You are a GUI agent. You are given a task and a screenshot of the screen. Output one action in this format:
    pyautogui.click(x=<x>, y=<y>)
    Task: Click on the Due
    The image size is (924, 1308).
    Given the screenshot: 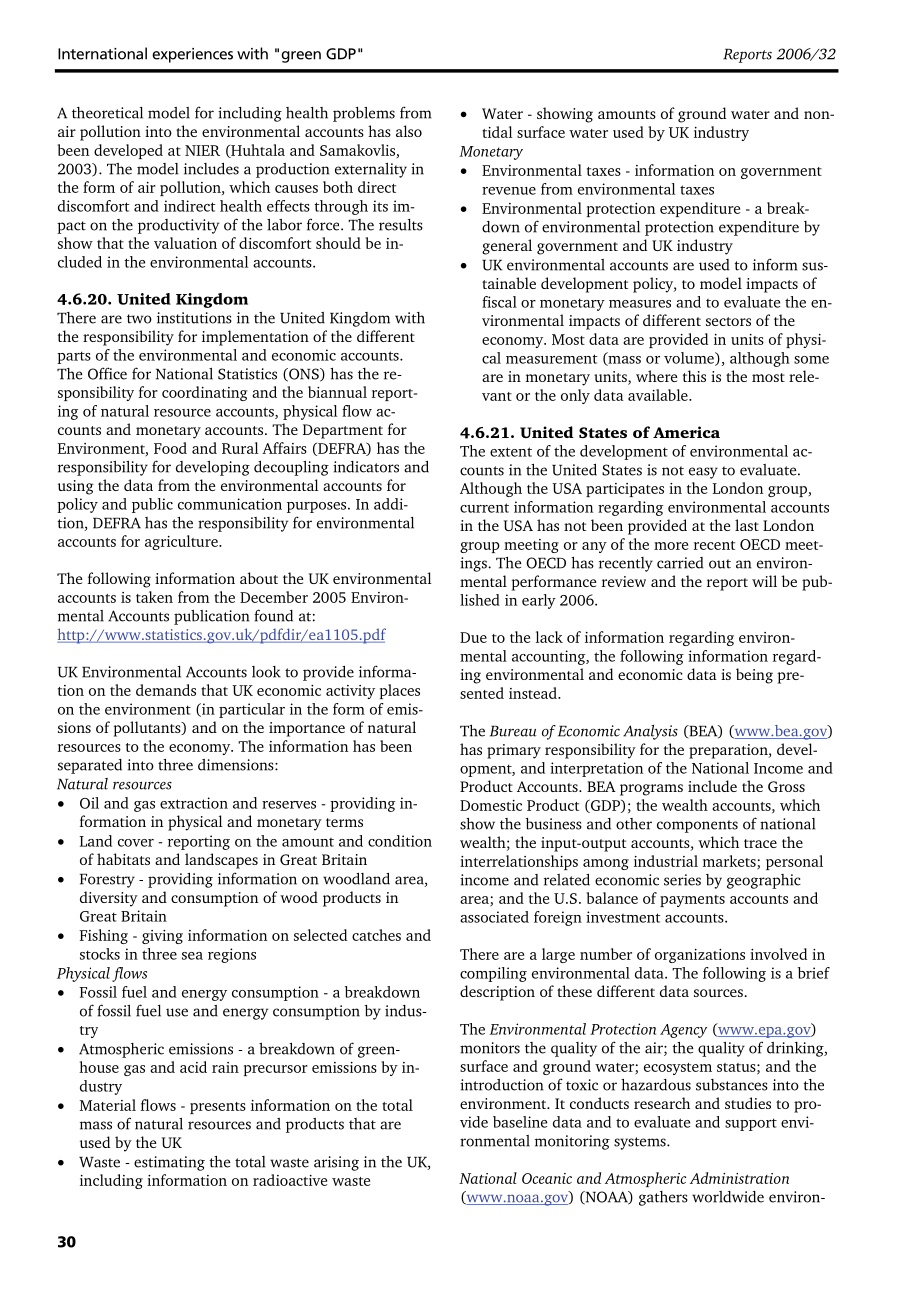 What is the action you would take?
    pyautogui.click(x=473, y=637)
